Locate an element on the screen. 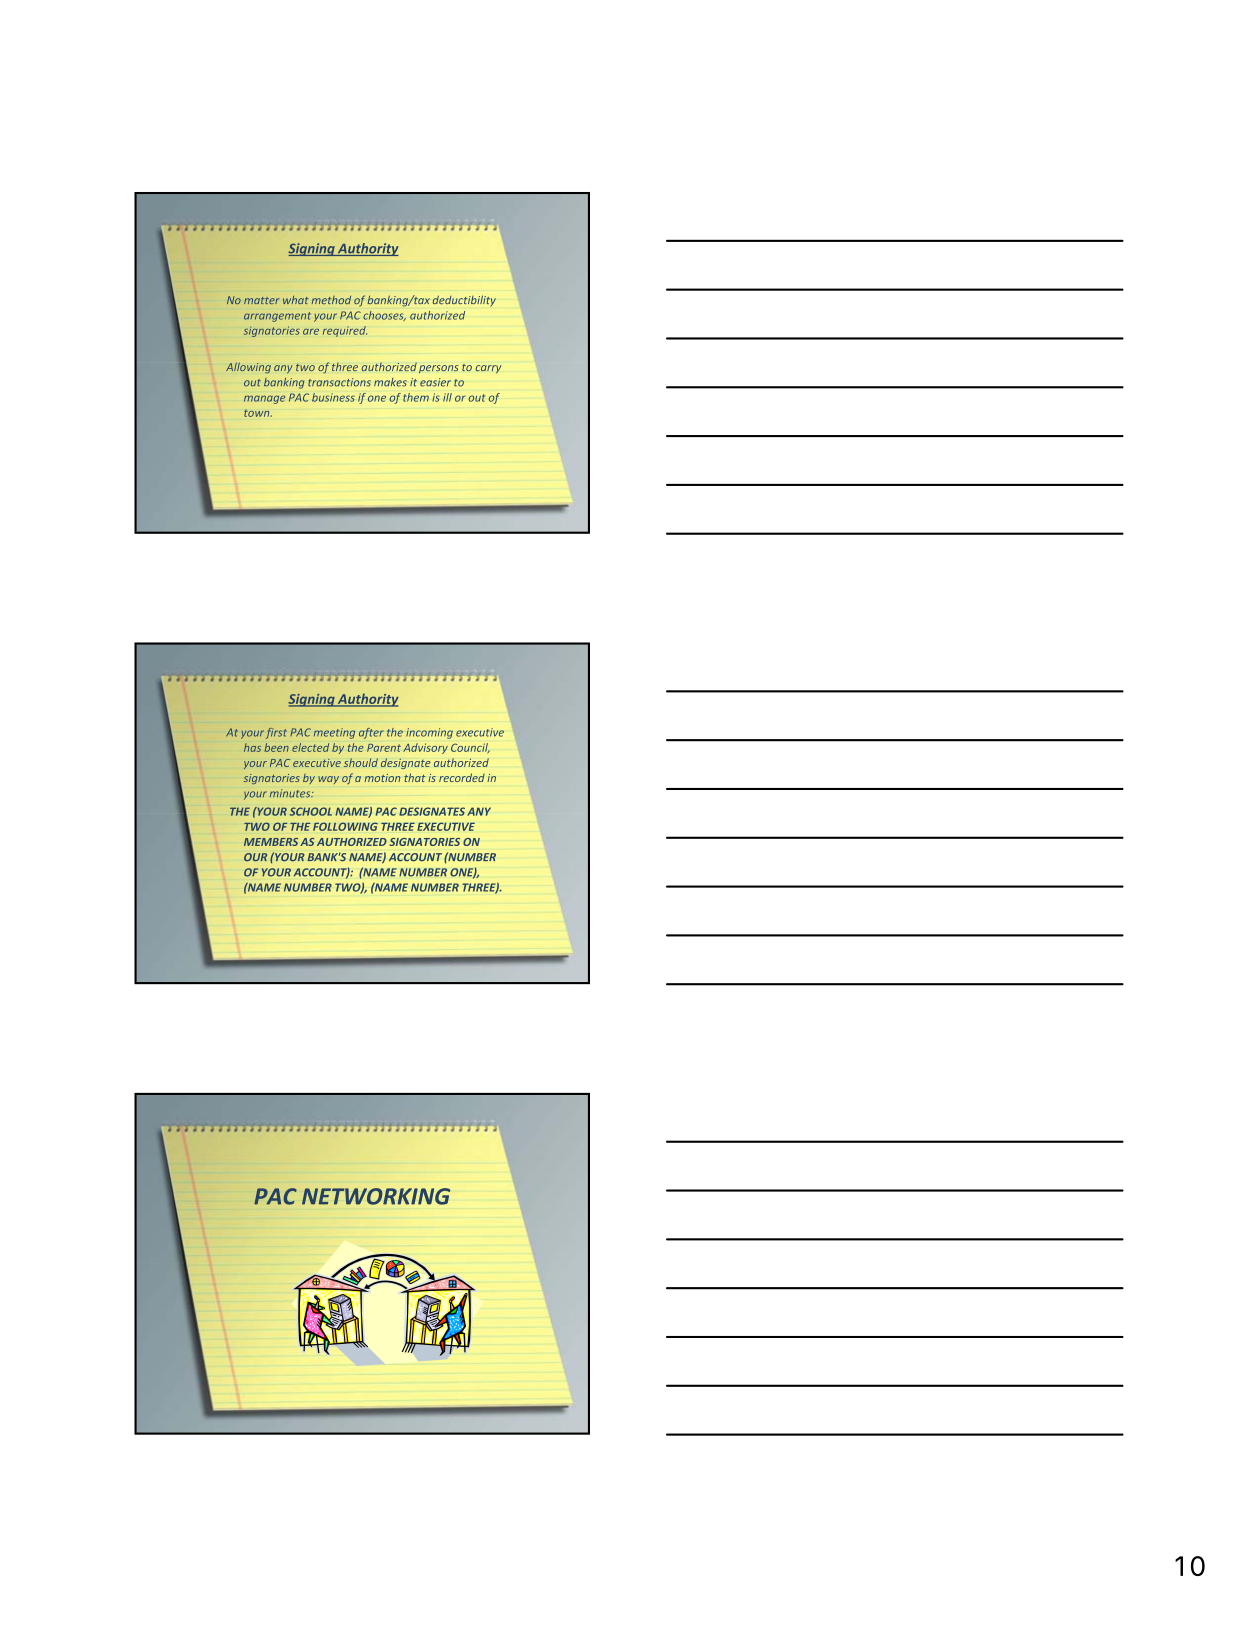  arrangement is located at coordinates (277, 317).
